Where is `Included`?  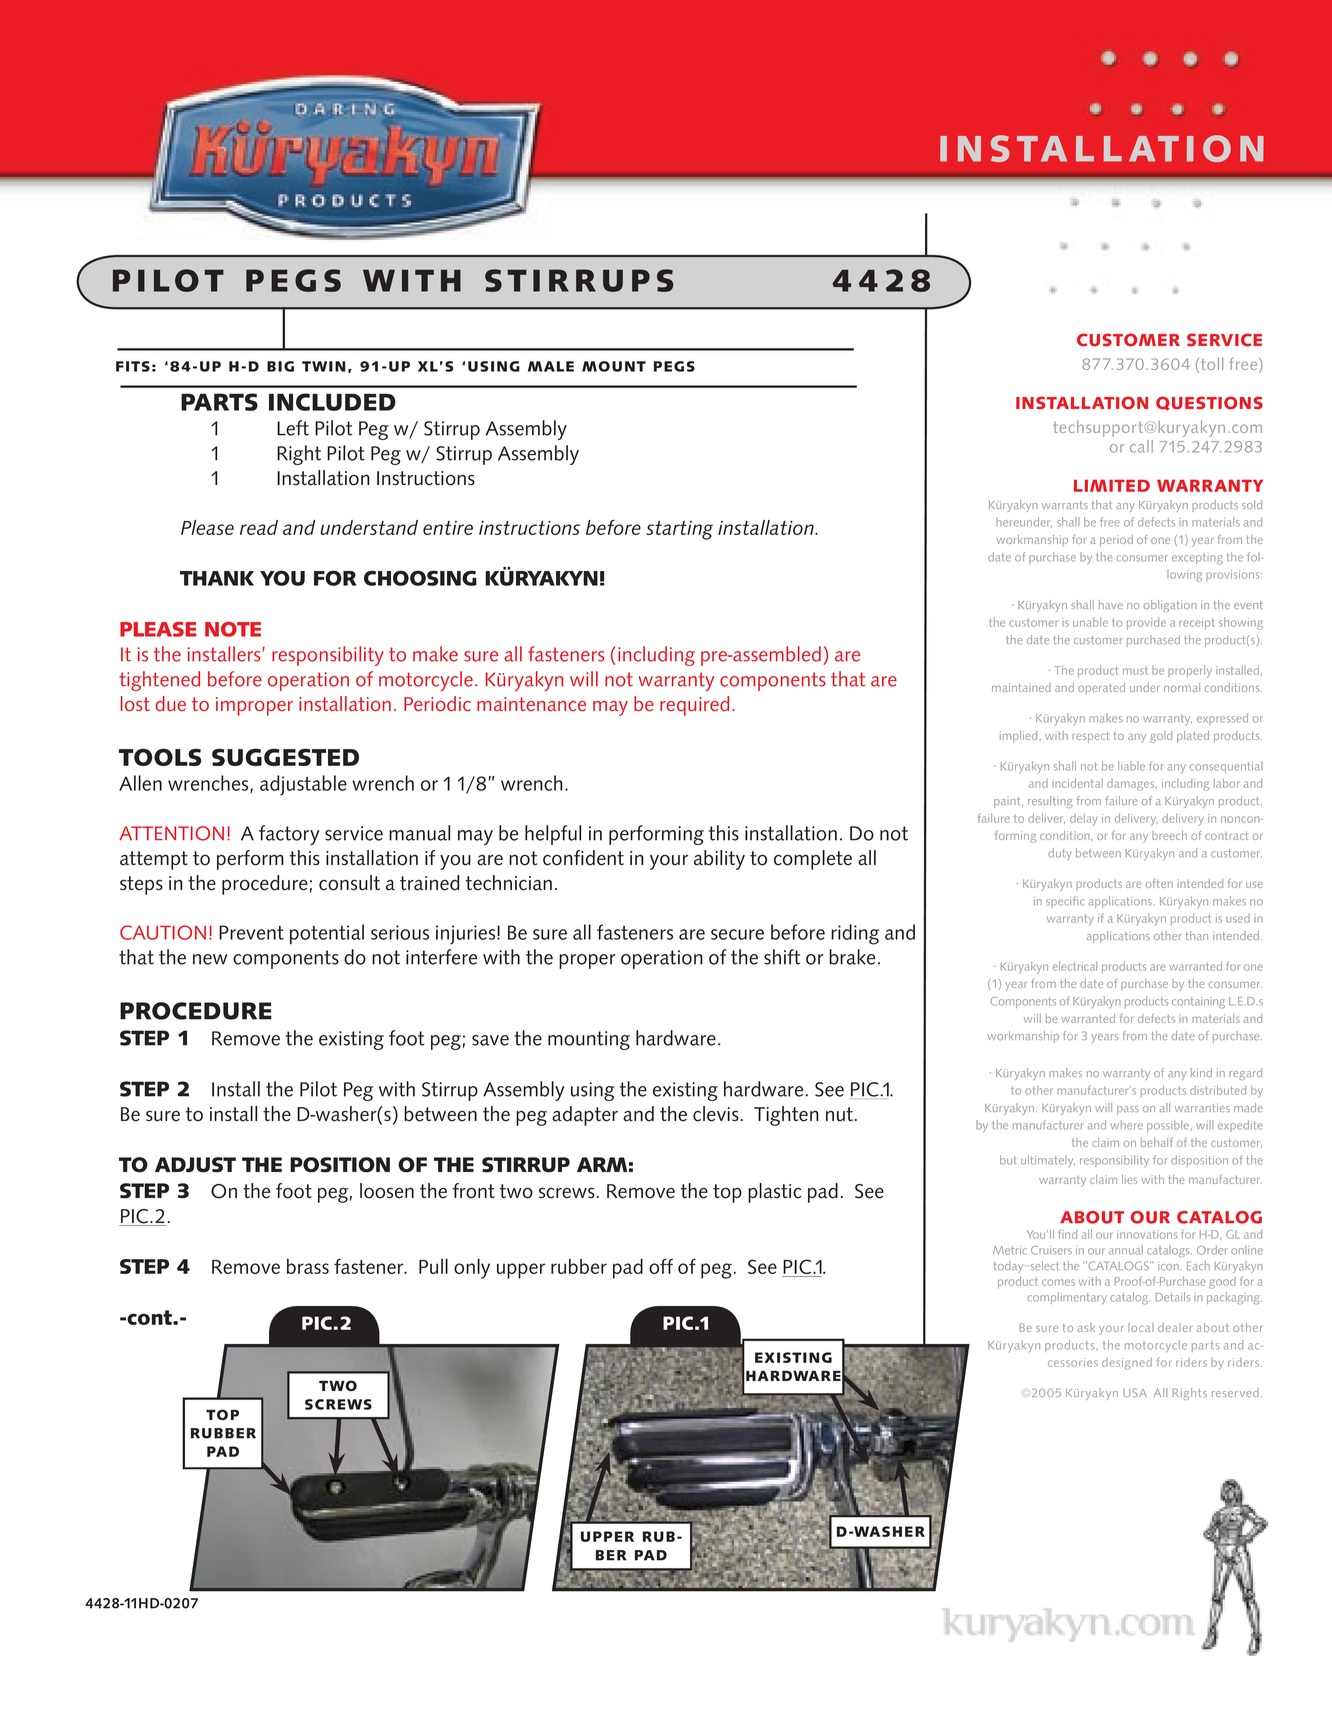 Included is located at coordinates (332, 402).
